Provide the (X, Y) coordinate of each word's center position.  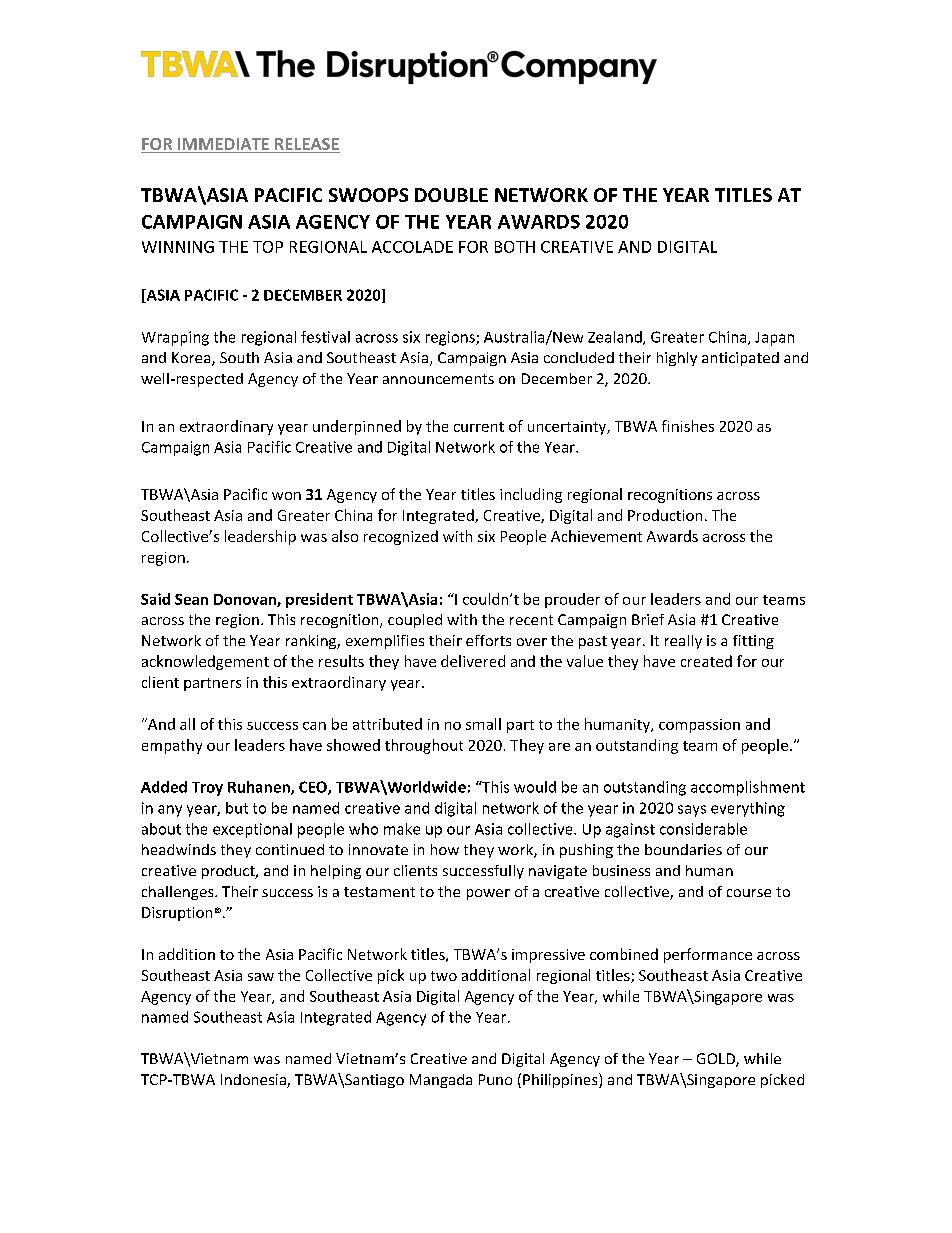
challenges (179, 893)
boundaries (683, 849)
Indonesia (254, 1081)
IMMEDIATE (223, 144)
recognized (401, 537)
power (488, 894)
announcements (438, 379)
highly (677, 359)
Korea (192, 359)
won (286, 496)
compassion (699, 726)
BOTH (515, 247)
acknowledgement (205, 662)
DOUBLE (451, 195)
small (483, 724)
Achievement (596, 536)
